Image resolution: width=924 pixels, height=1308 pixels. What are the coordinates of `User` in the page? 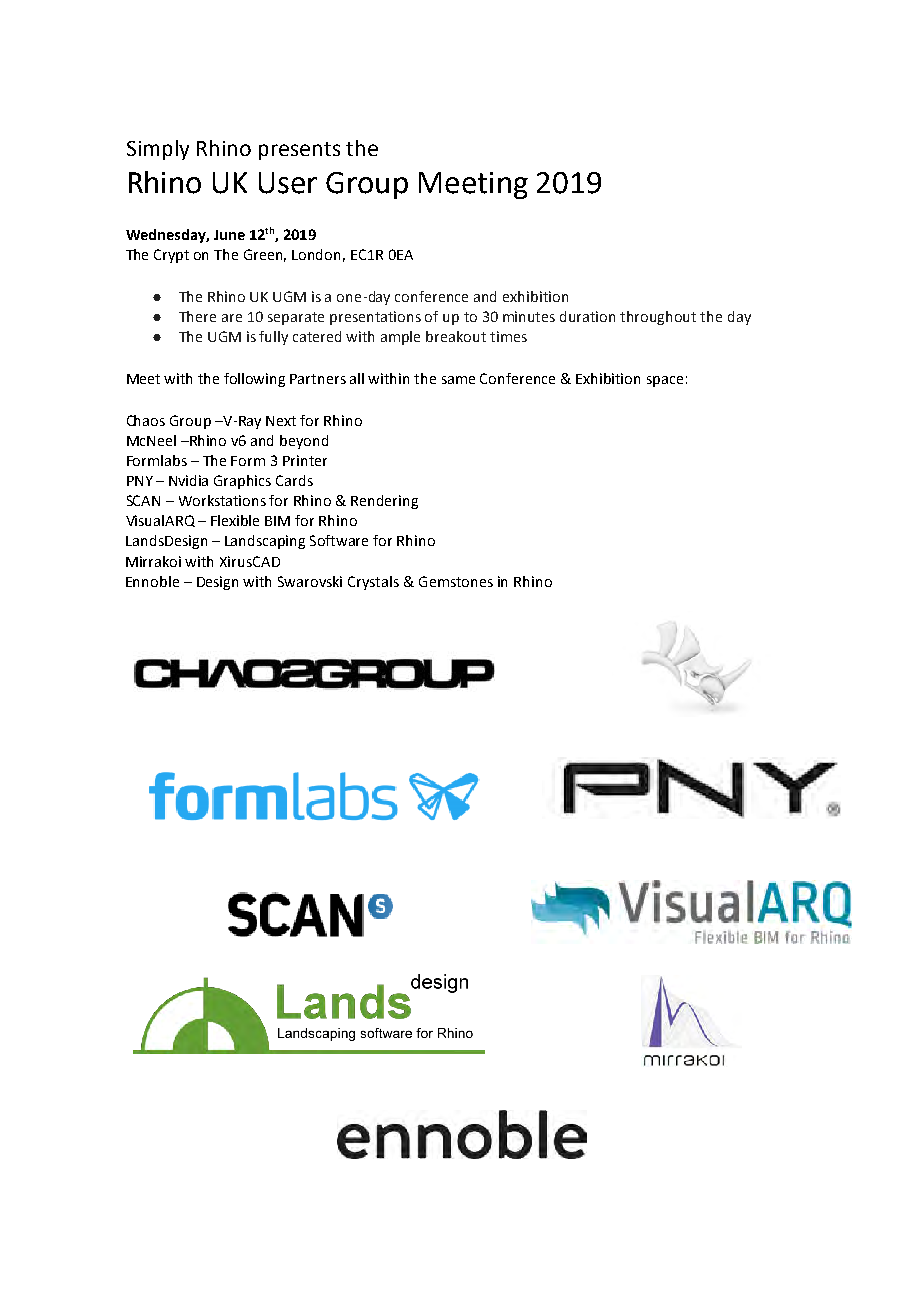 It's located at (288, 183).
